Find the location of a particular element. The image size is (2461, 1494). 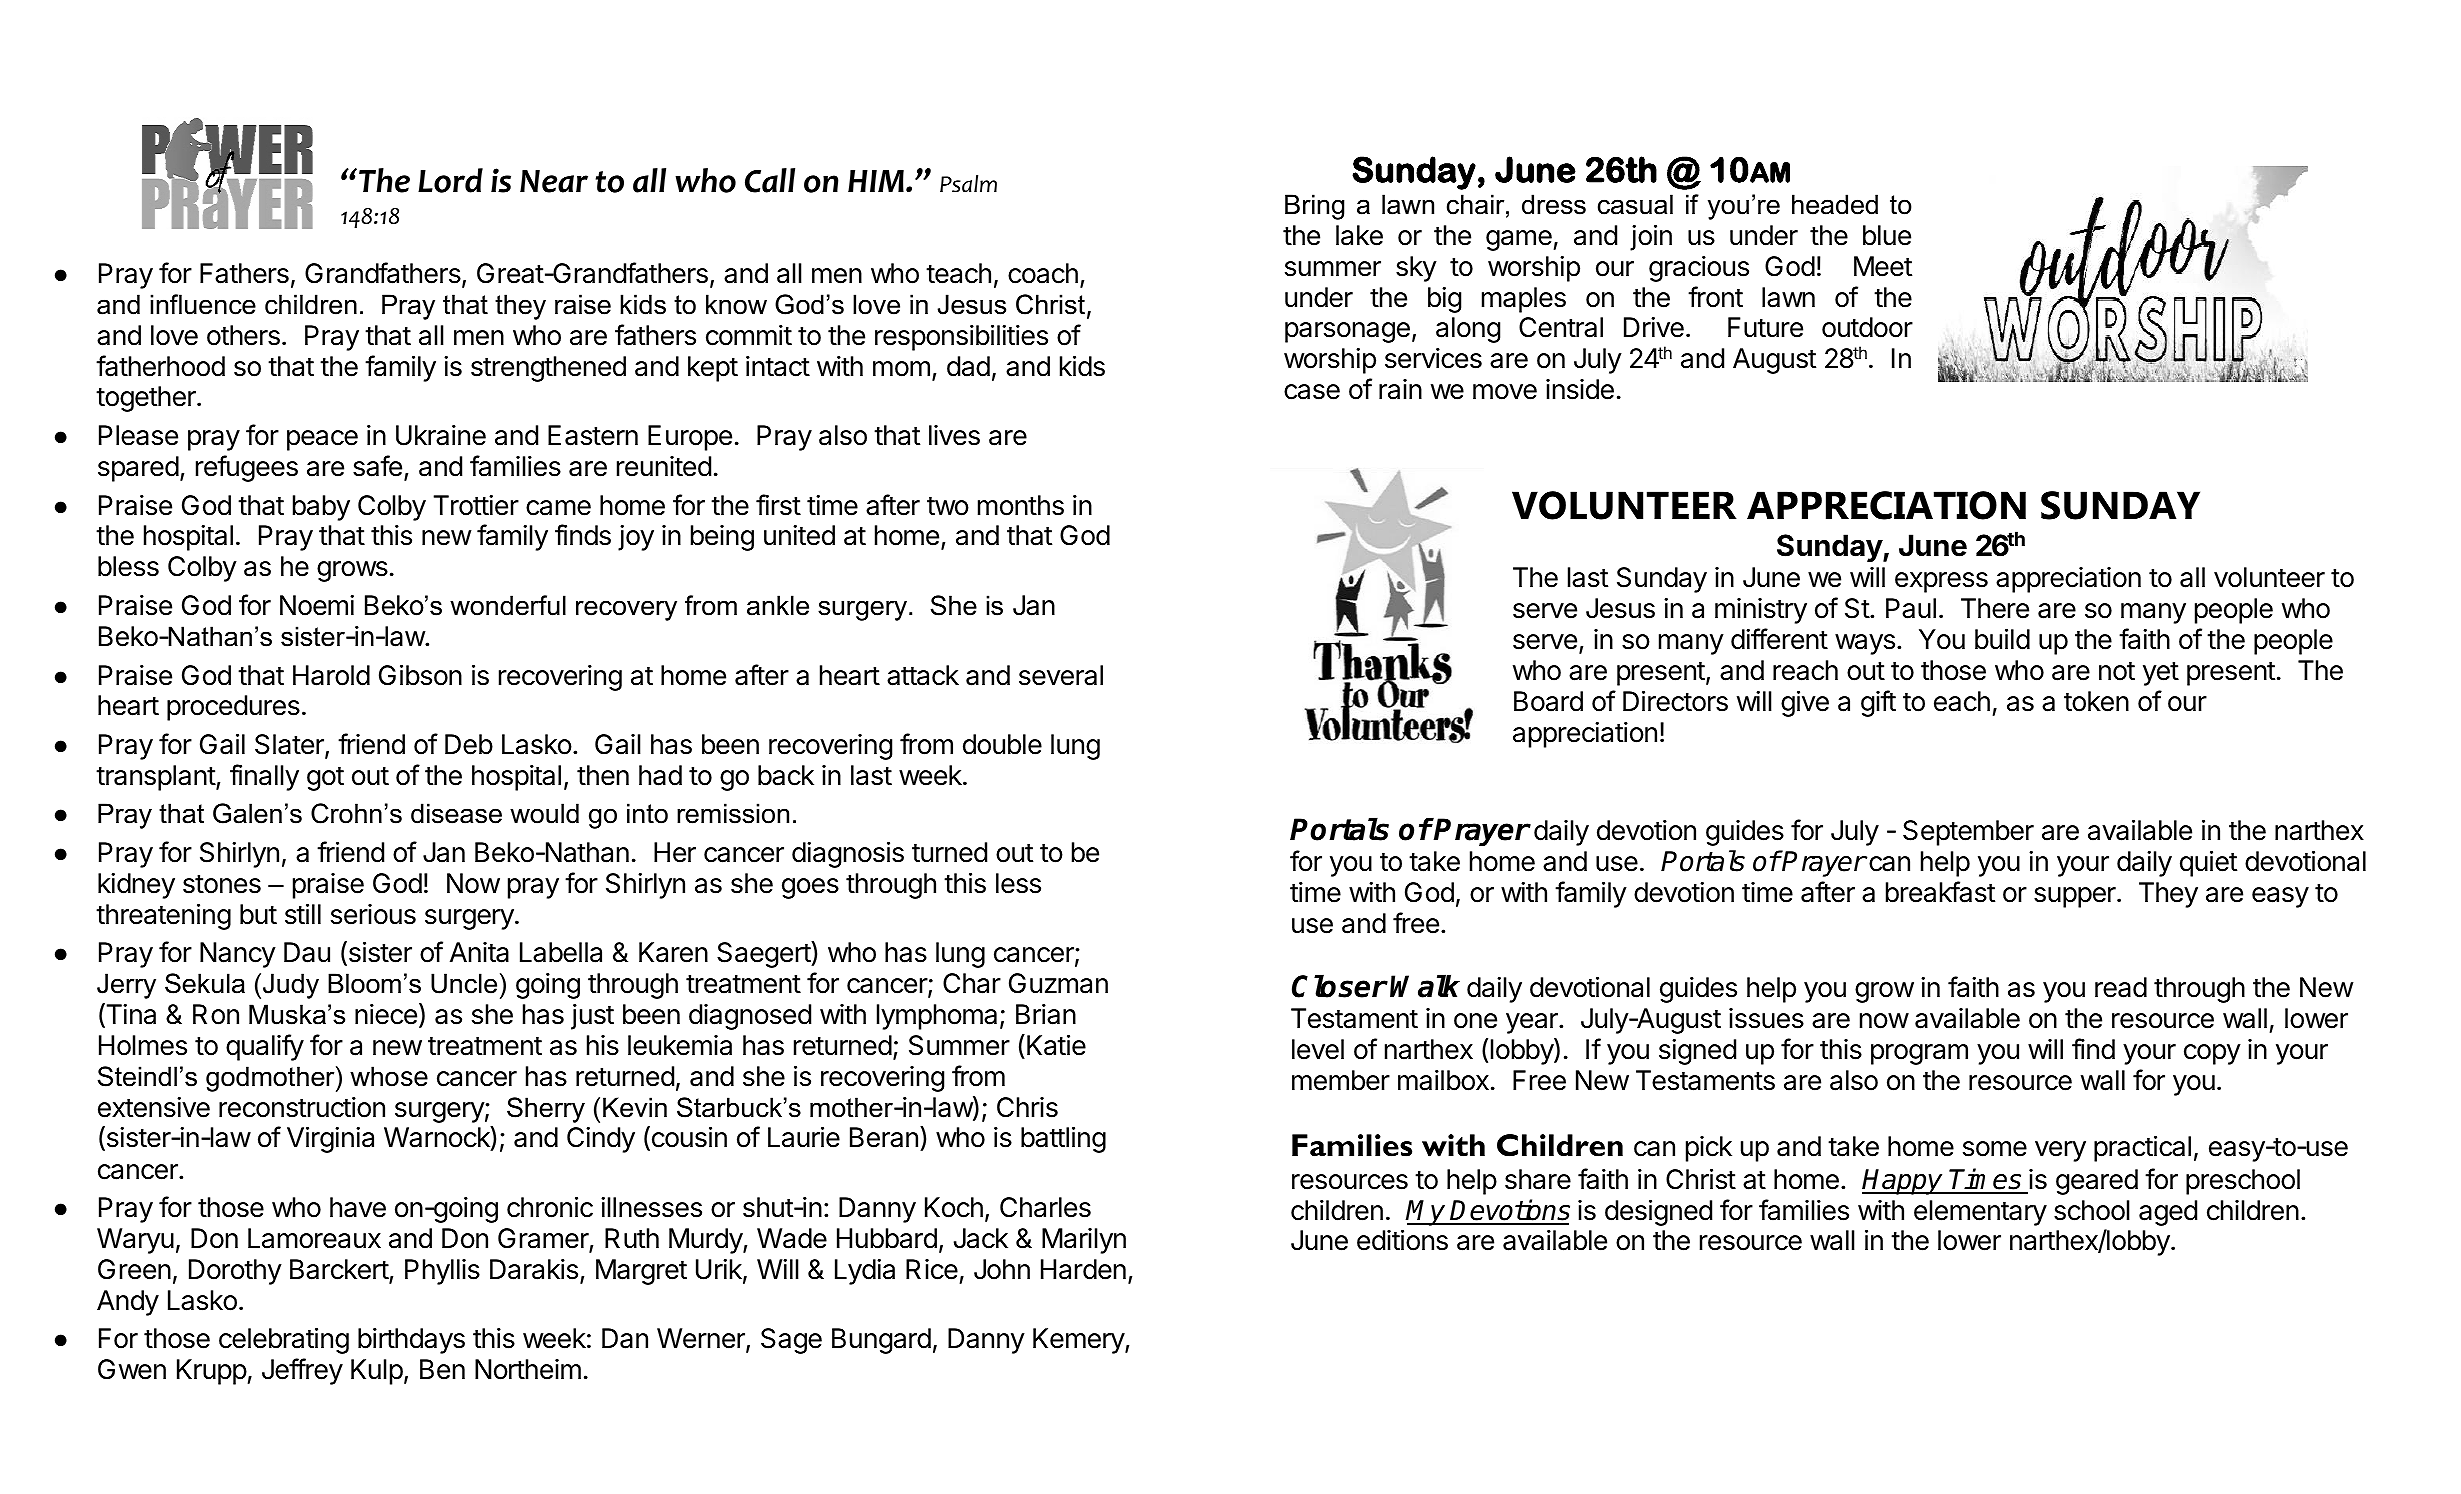

birthdays is located at coordinates (411, 1341).
